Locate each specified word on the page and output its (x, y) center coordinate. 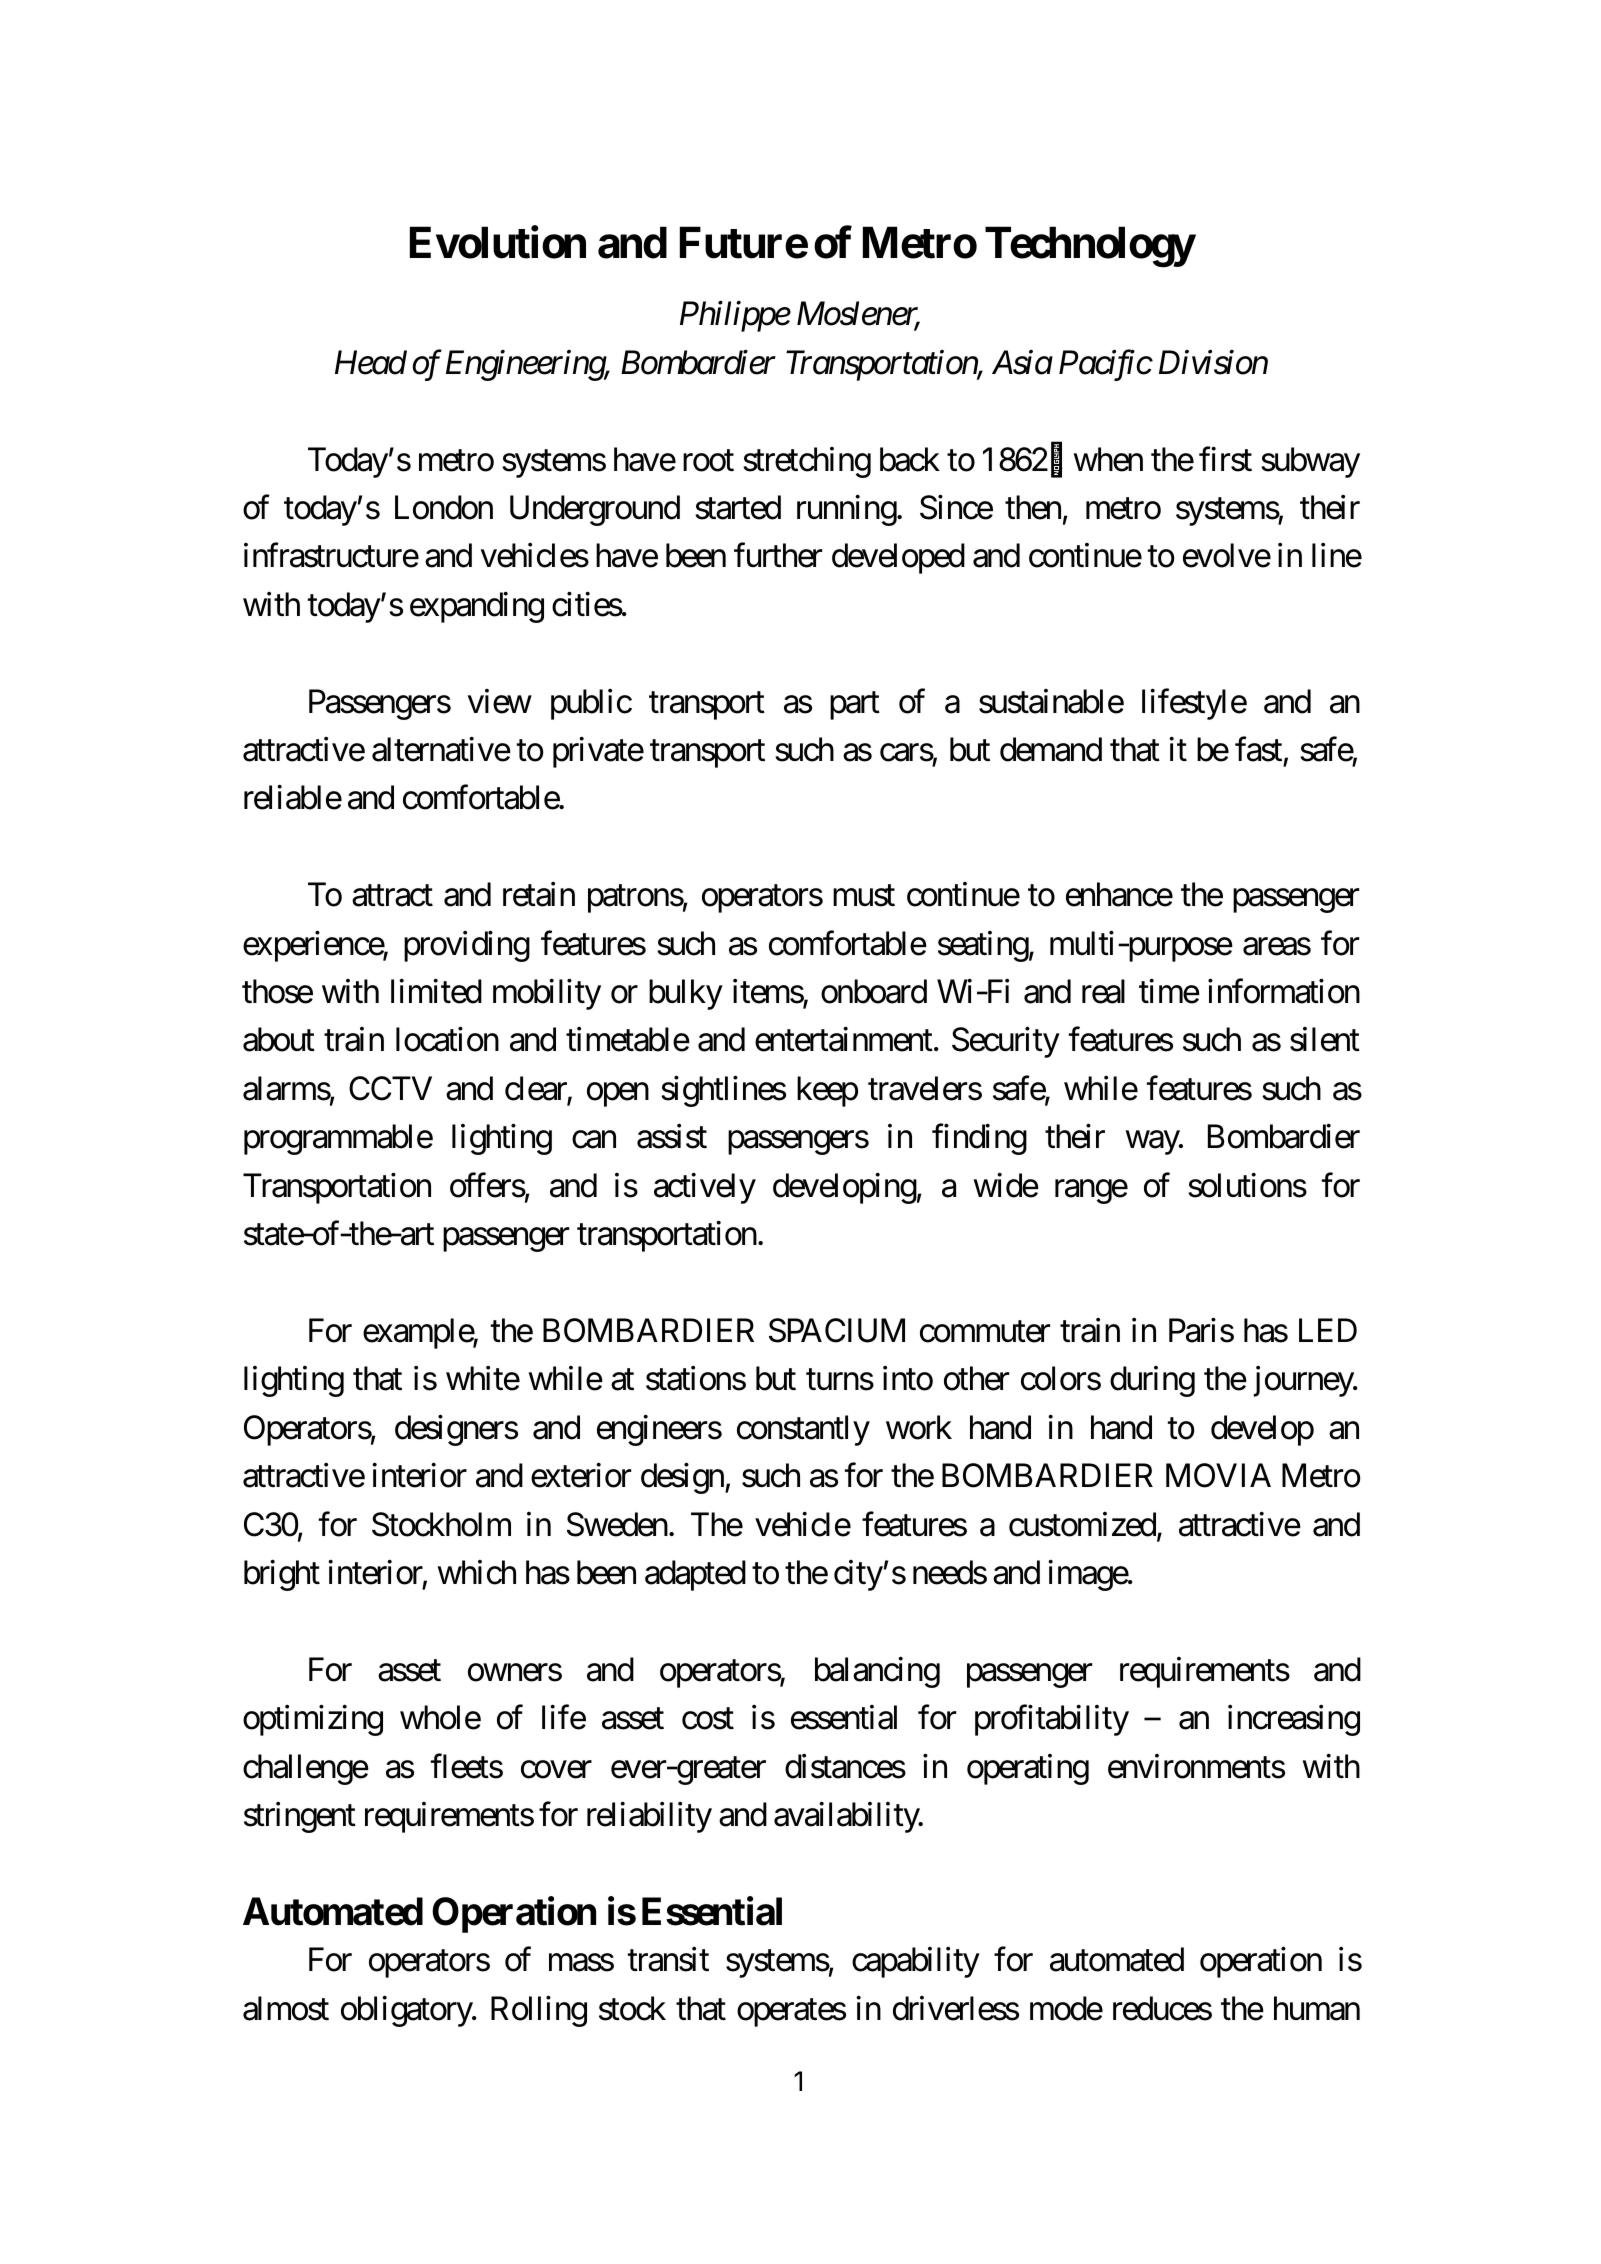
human (1317, 2008)
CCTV (390, 1088)
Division (1213, 363)
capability (916, 1962)
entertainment (844, 1039)
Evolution (498, 242)
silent (1325, 1039)
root (708, 461)
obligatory (407, 2011)
